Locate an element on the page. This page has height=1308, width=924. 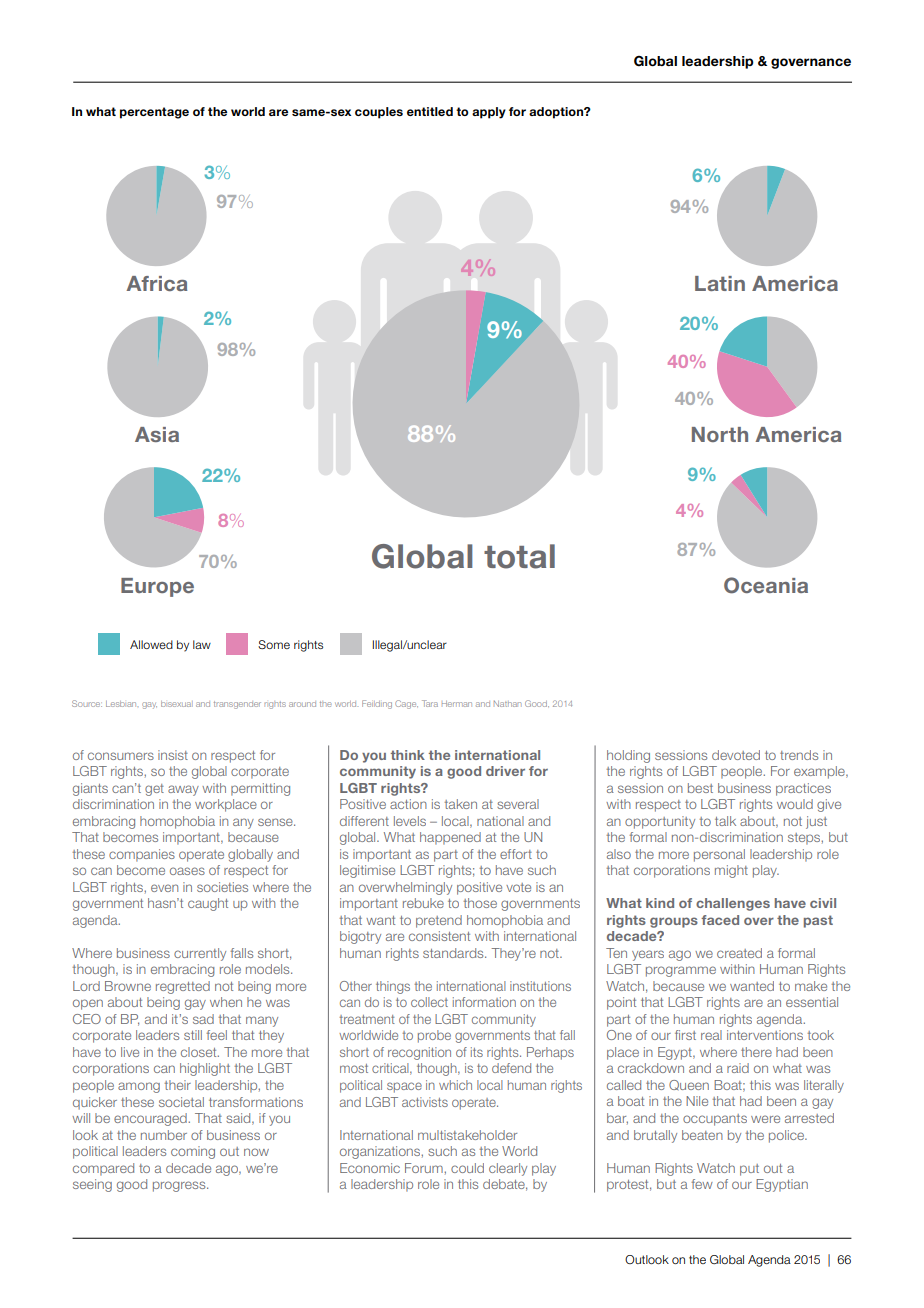
Asia is located at coordinates (157, 434).
